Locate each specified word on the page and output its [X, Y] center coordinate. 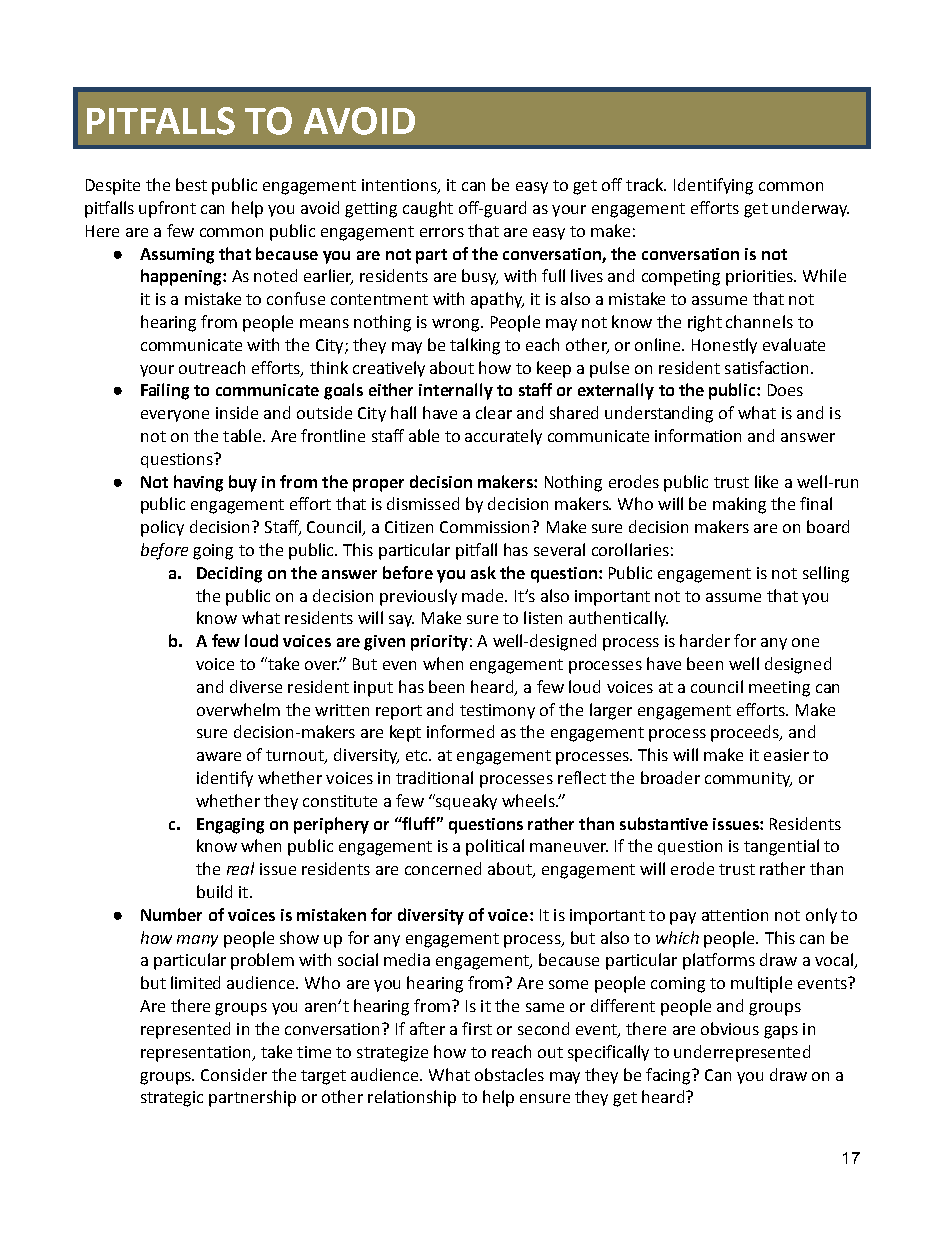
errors [442, 232]
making [739, 505]
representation [197, 1054]
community [748, 779]
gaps [781, 1032]
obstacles [509, 1074]
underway [810, 209]
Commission [486, 527]
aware [219, 756]
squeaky [465, 802]
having [198, 483]
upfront [167, 209]
